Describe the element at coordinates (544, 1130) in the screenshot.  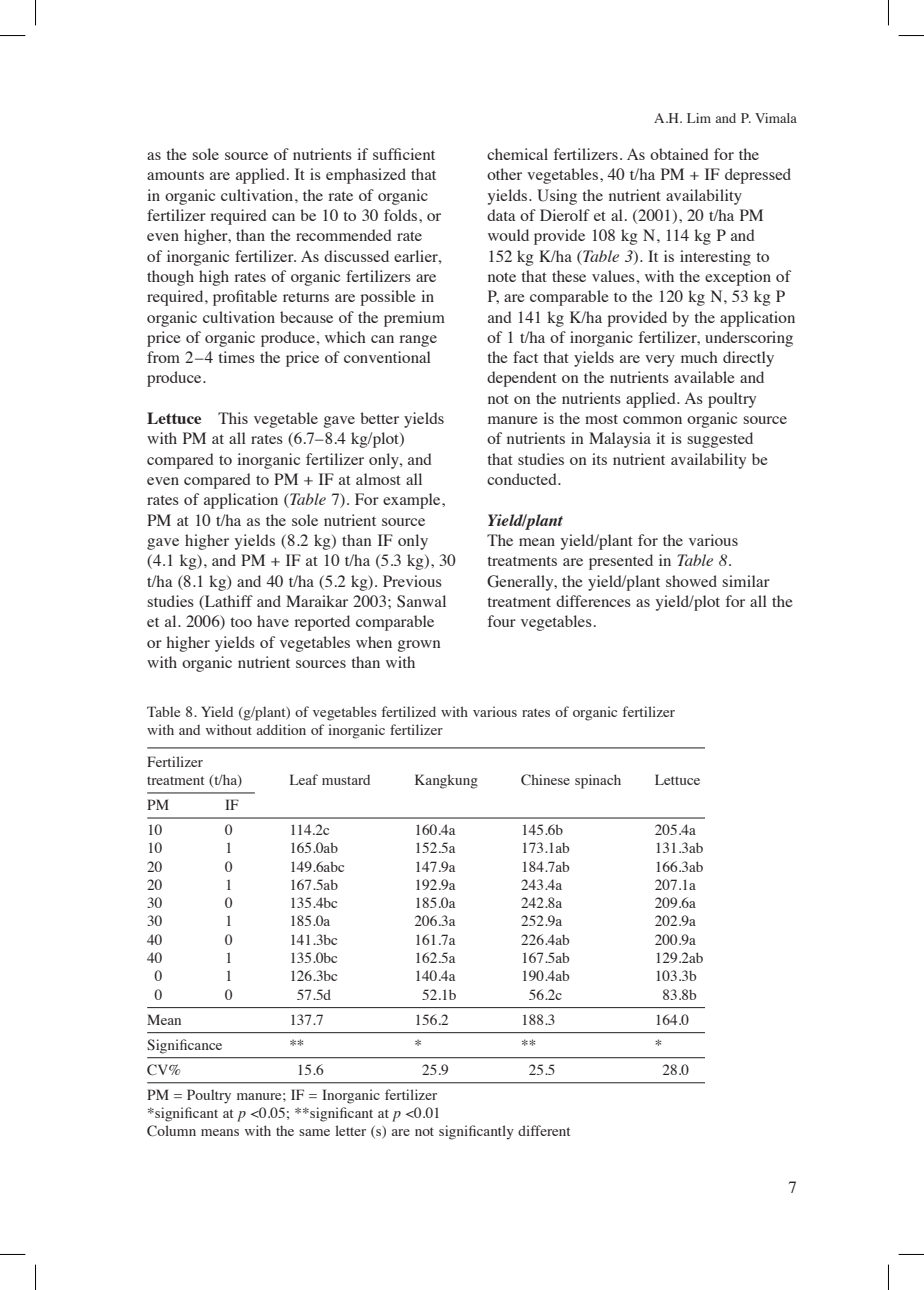
I see `different` at that location.
